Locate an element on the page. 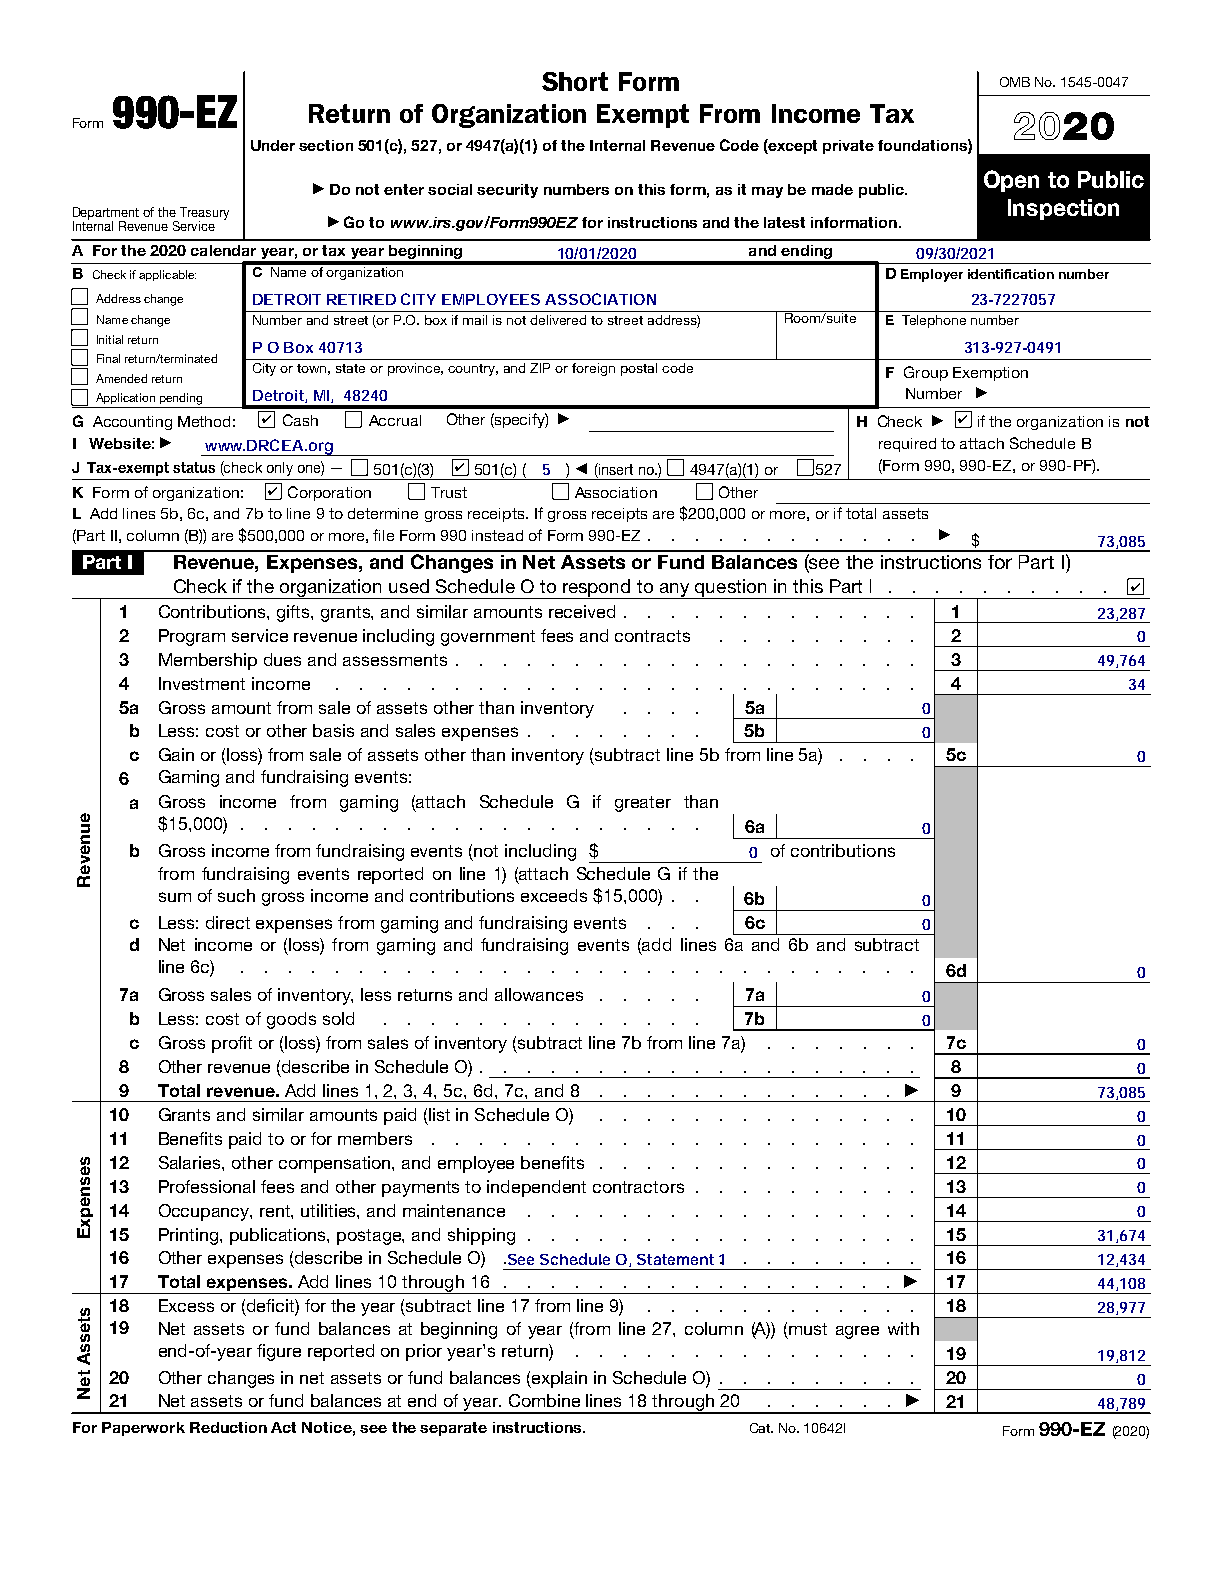 The width and height of the page is (1222, 1581). Reduction is located at coordinates (228, 1427).
